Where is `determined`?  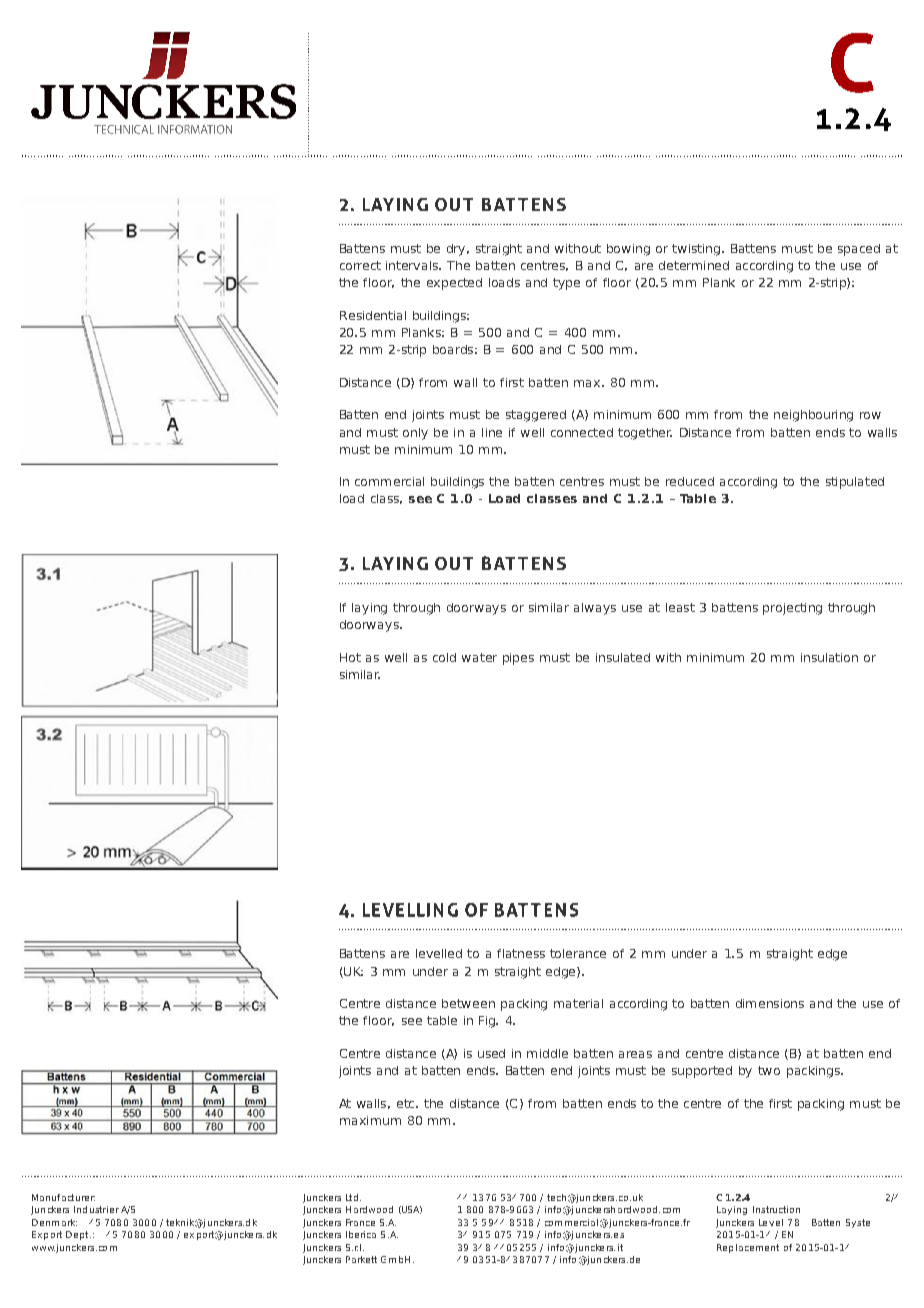
determined is located at coordinates (694, 265).
